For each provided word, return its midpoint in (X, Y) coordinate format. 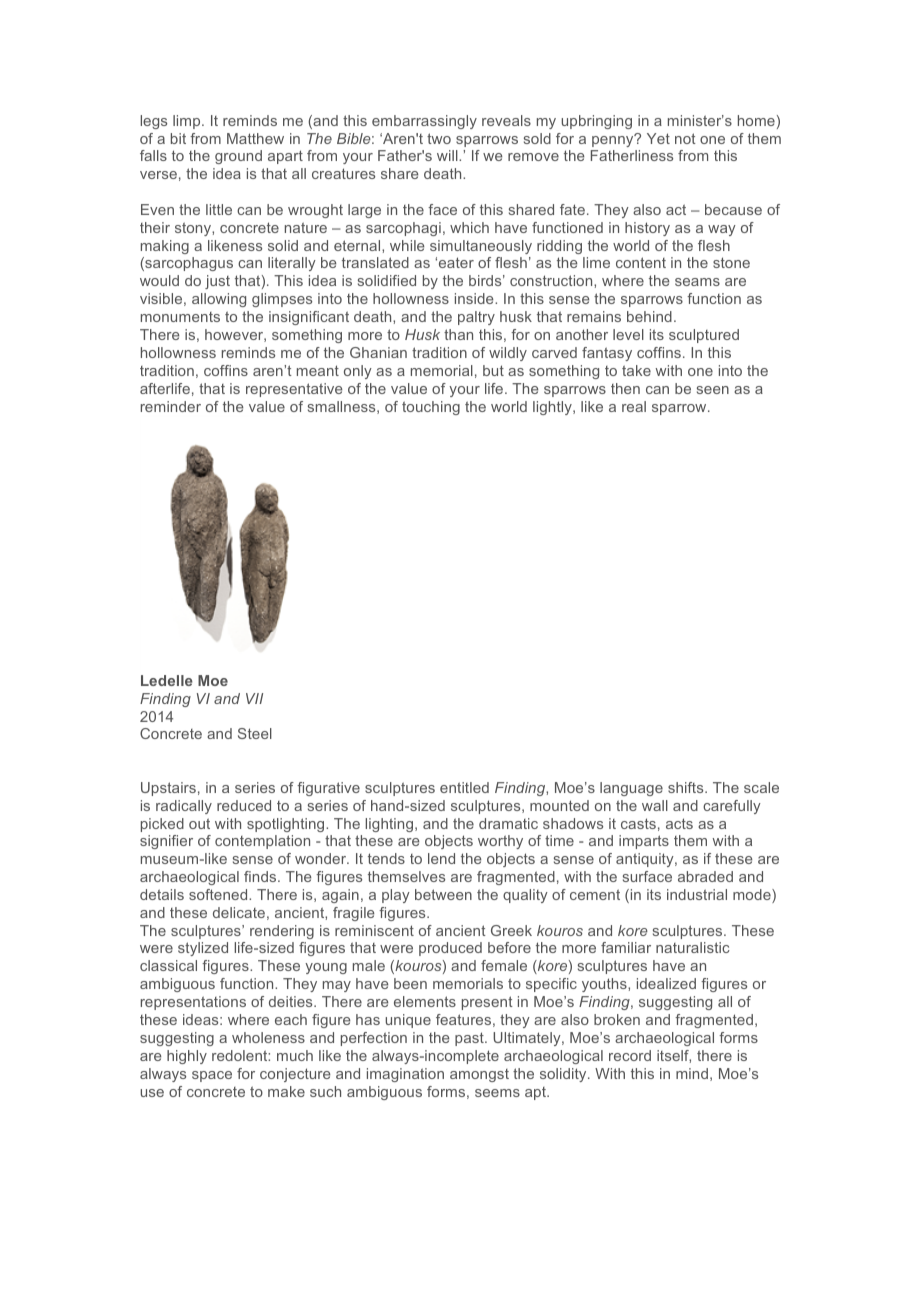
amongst (479, 1075)
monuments (180, 317)
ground (238, 157)
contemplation (262, 842)
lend (441, 858)
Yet (658, 138)
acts (679, 823)
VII (254, 698)
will (448, 155)
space (212, 1076)
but (493, 370)
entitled (464, 787)
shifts (687, 787)
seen (713, 390)
